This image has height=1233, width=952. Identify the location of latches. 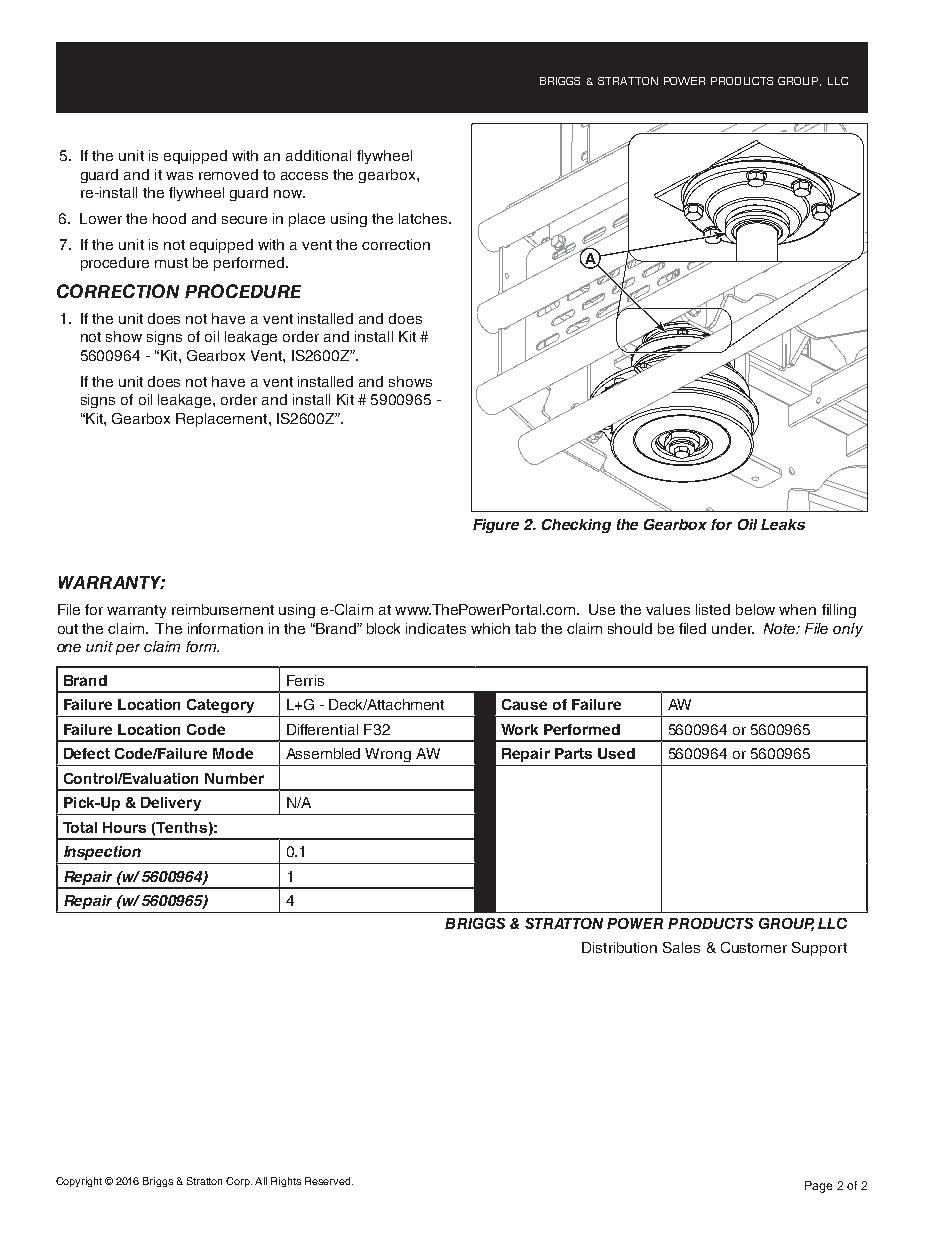
(424, 218).
